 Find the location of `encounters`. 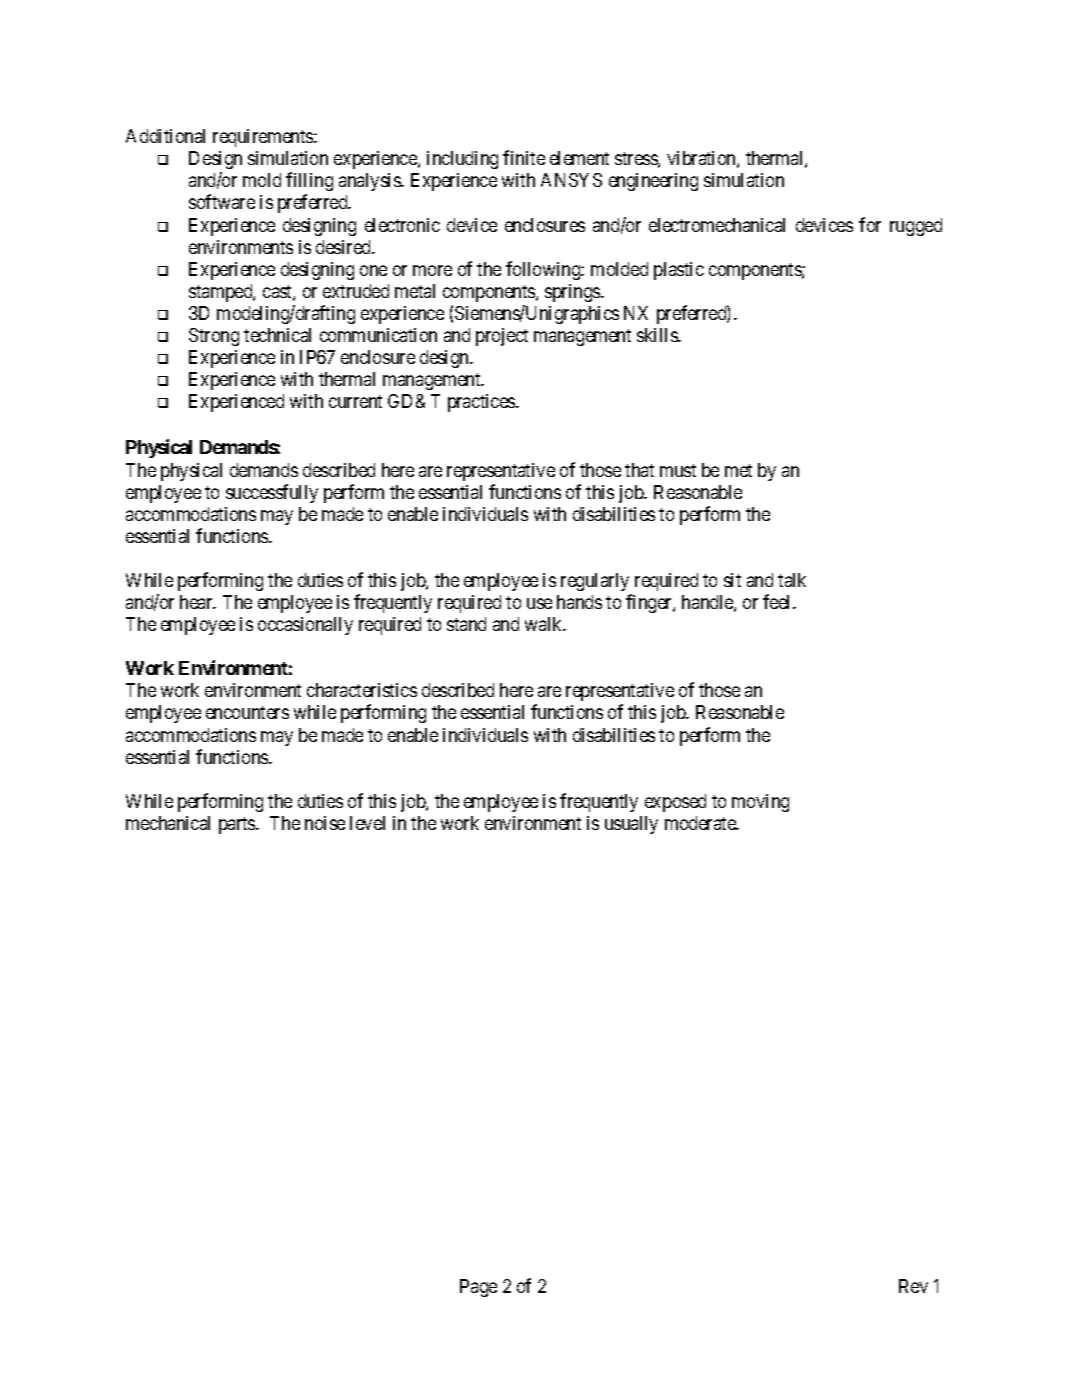

encounters is located at coordinates (247, 712).
